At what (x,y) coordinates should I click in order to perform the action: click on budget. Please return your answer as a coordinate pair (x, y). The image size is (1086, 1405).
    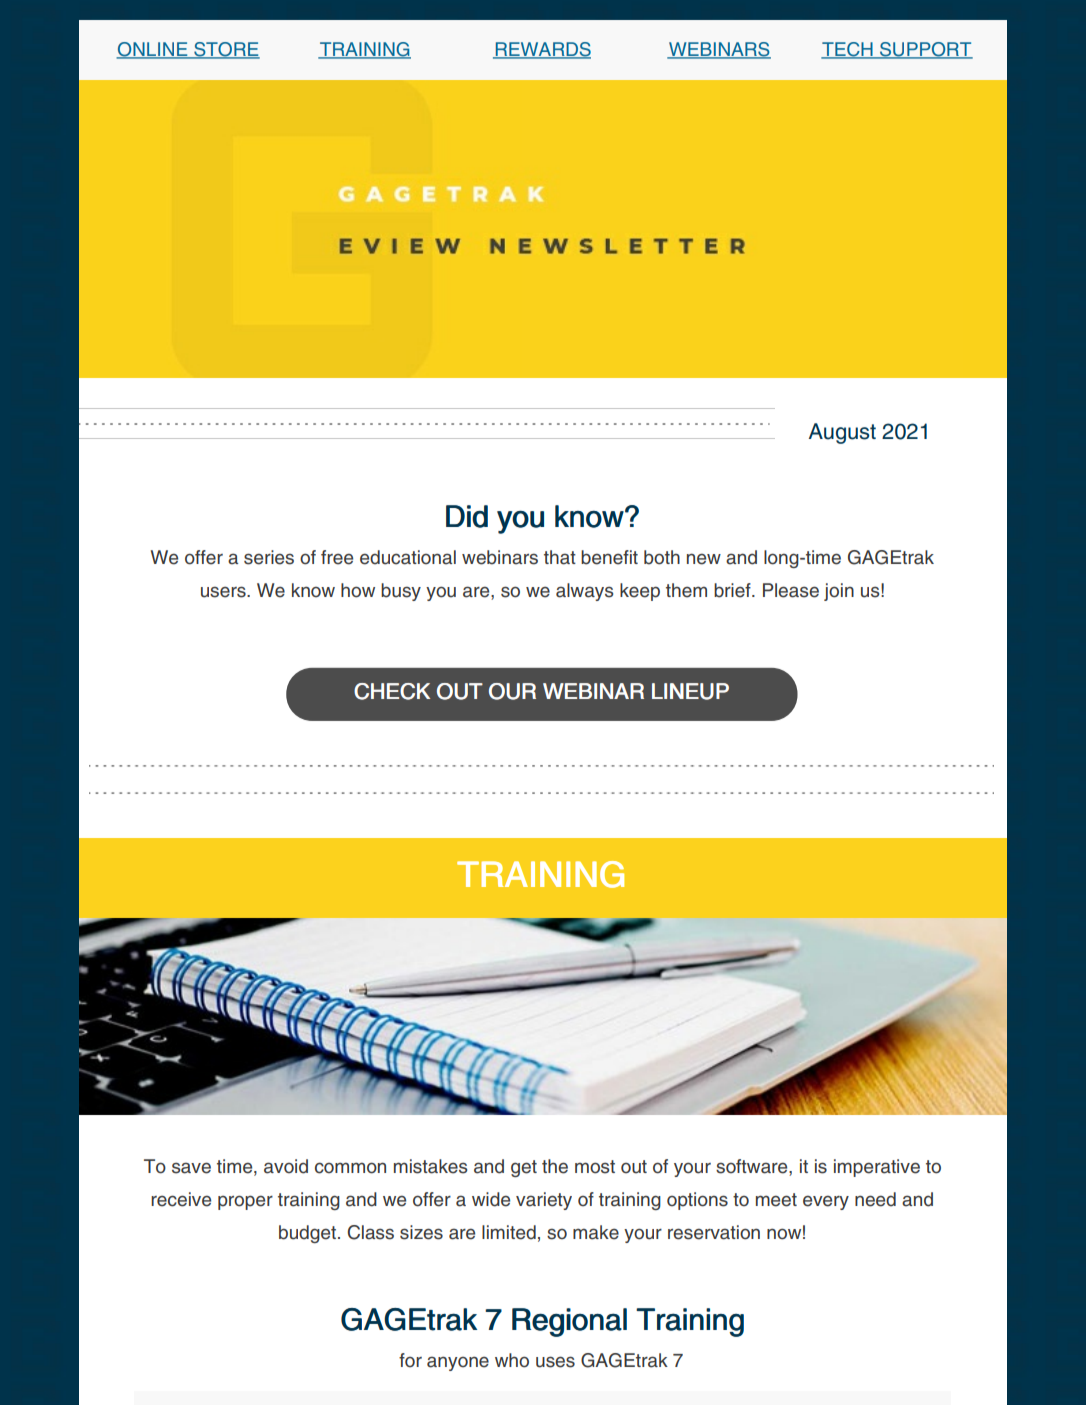
    Looking at the image, I should click on (309, 1234).
